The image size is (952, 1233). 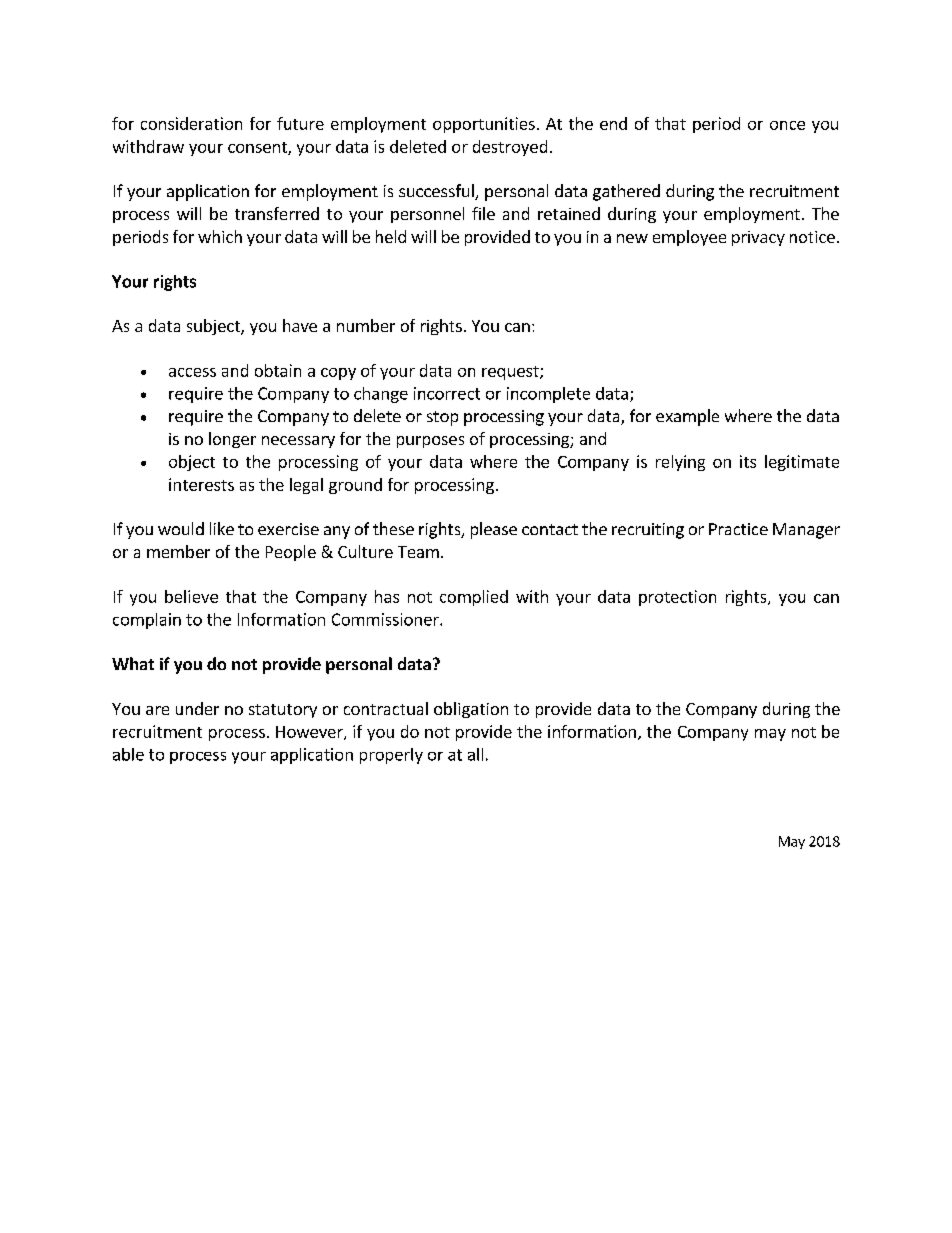 I want to click on complied, so click(x=474, y=598).
